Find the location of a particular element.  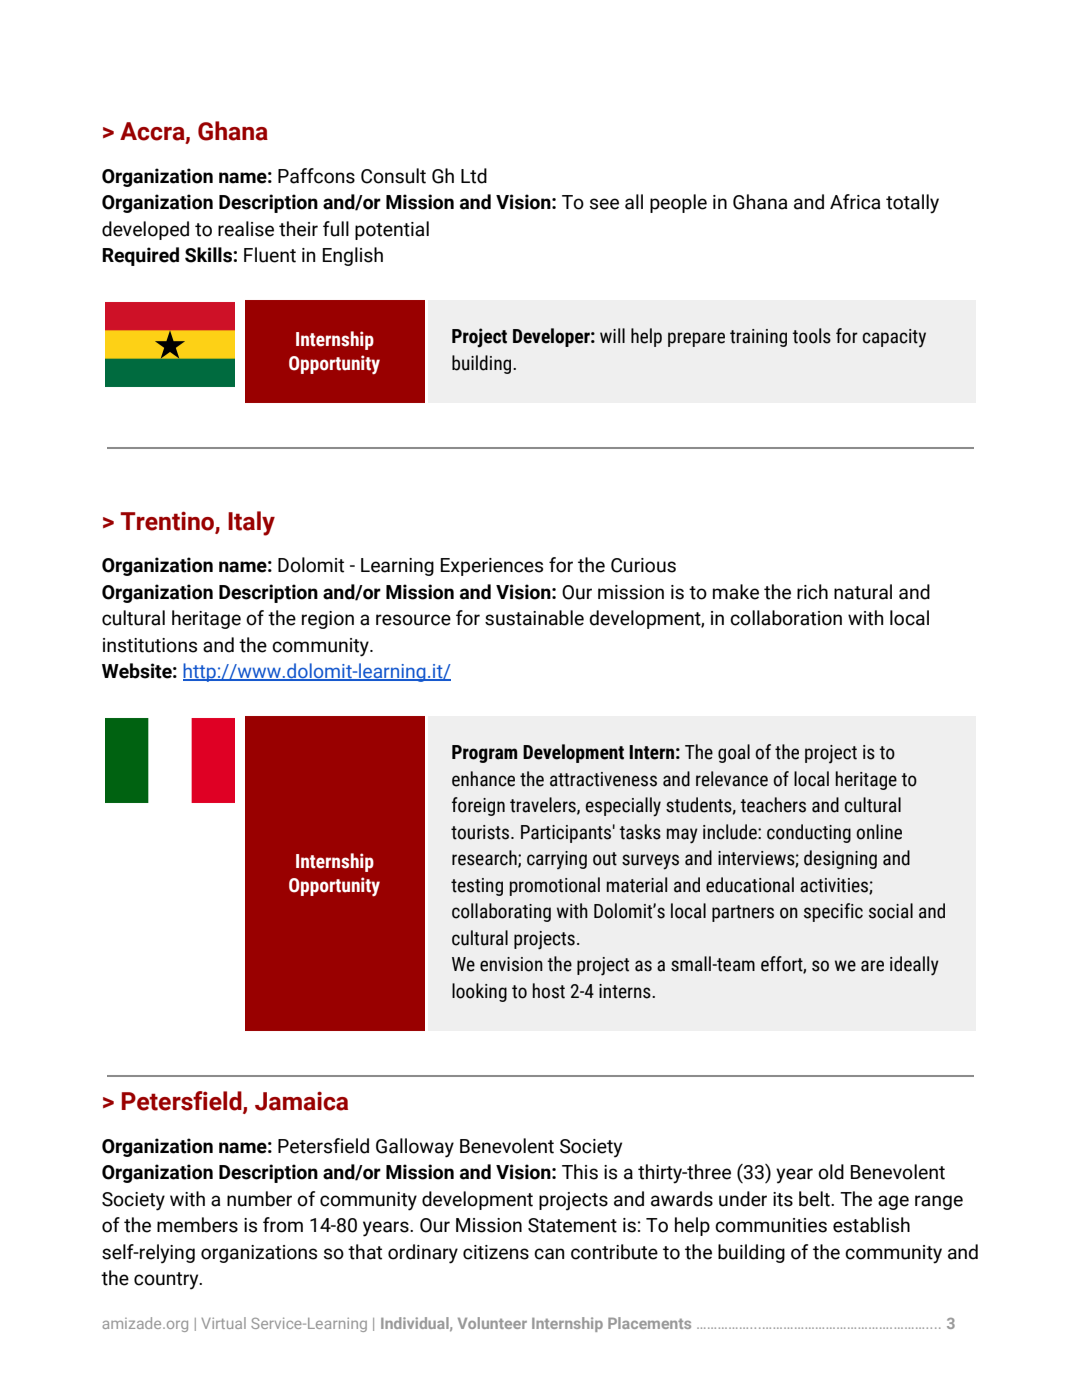

sustainable is located at coordinates (534, 618).
